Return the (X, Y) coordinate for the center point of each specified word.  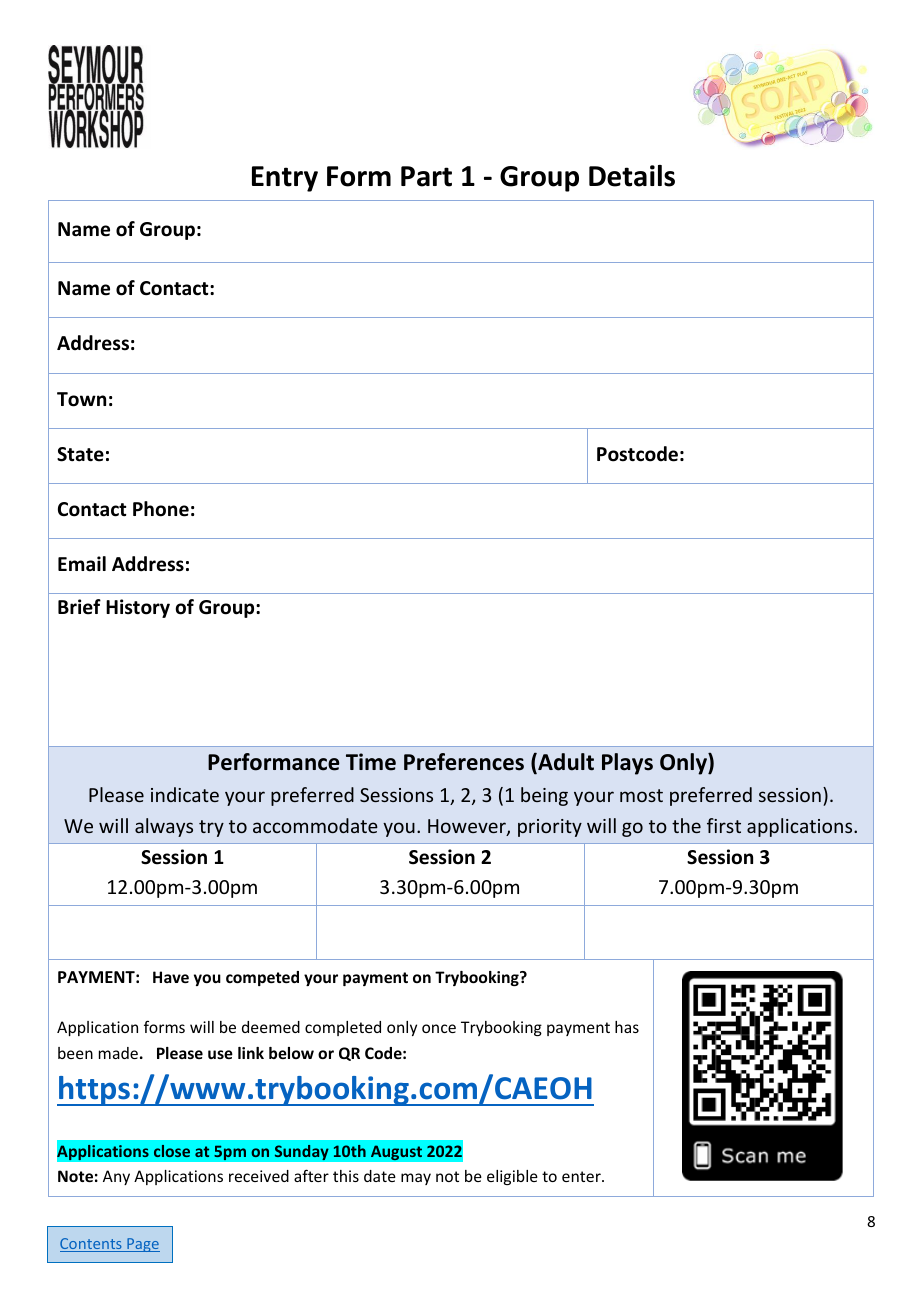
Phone (161, 509)
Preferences (464, 762)
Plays (627, 764)
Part (426, 176)
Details (632, 176)
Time (371, 762)
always (164, 827)
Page (142, 1245)
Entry (285, 179)
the (686, 825)
